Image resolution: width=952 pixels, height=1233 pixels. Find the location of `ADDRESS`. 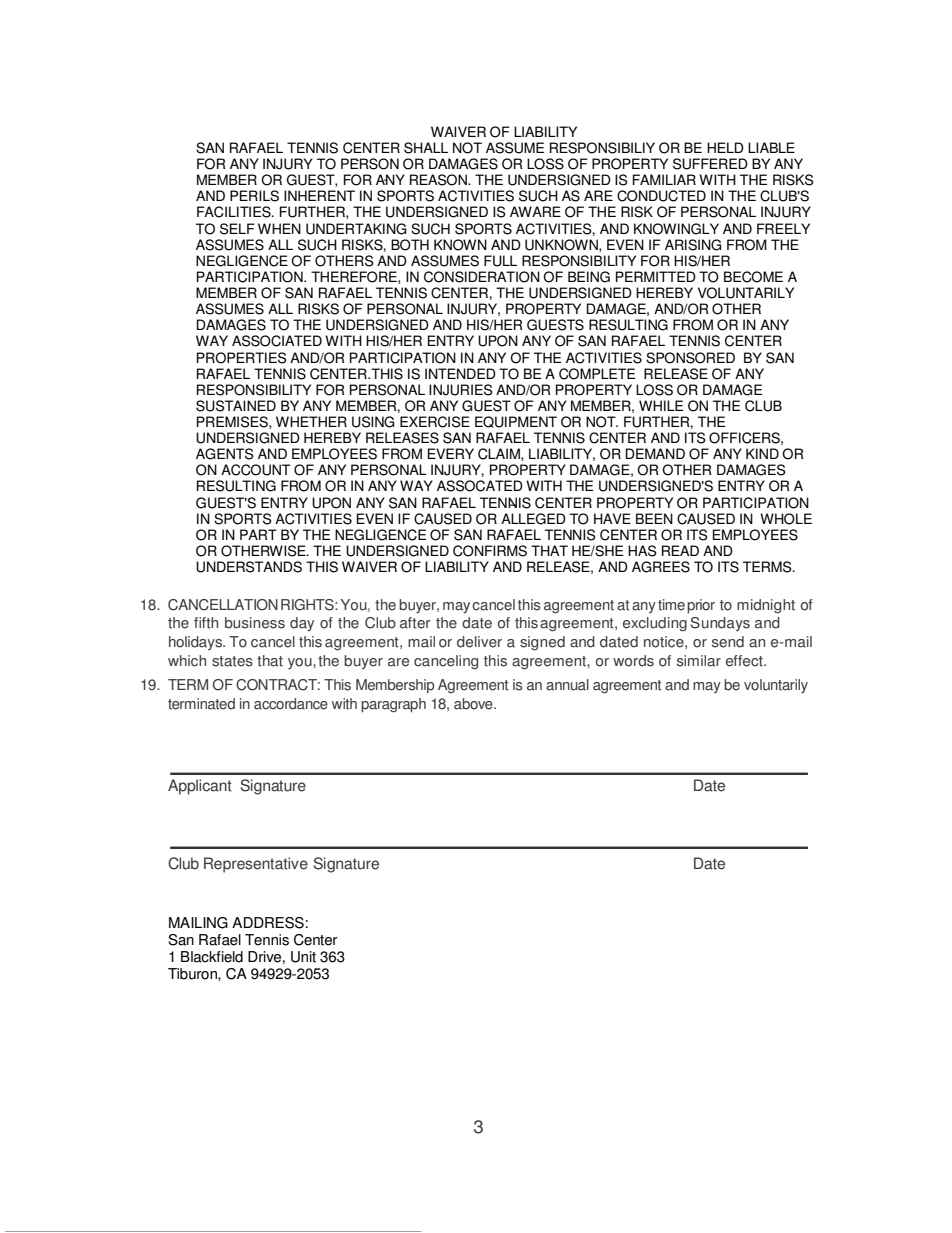

ADDRESS is located at coordinates (268, 923).
